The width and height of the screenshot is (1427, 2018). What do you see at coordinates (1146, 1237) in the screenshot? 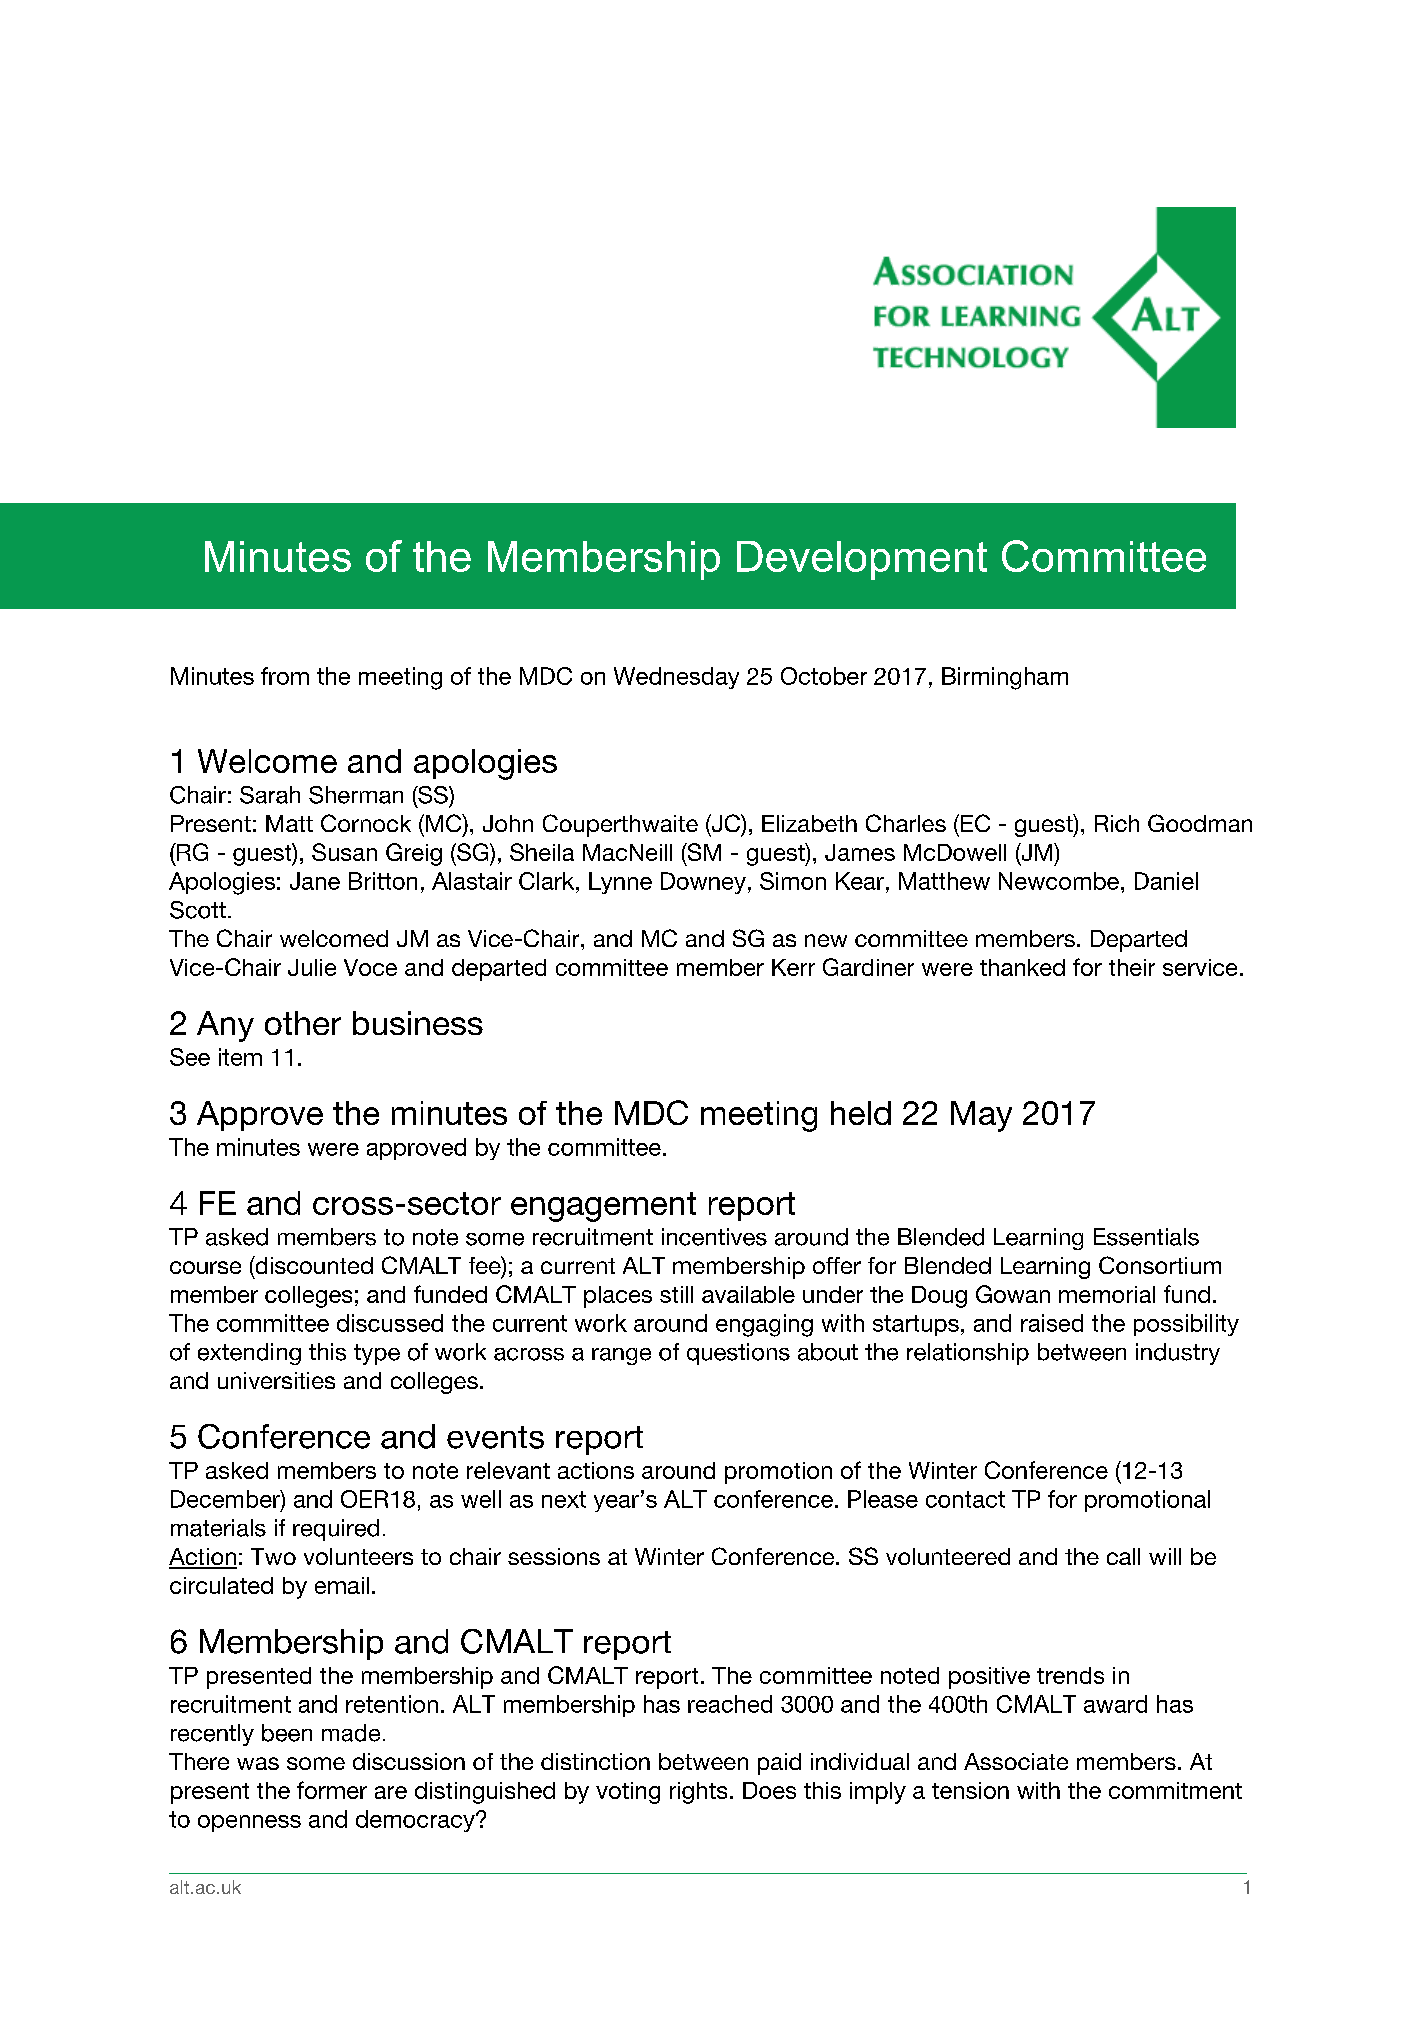
I see `Essentials` at bounding box center [1146, 1237].
